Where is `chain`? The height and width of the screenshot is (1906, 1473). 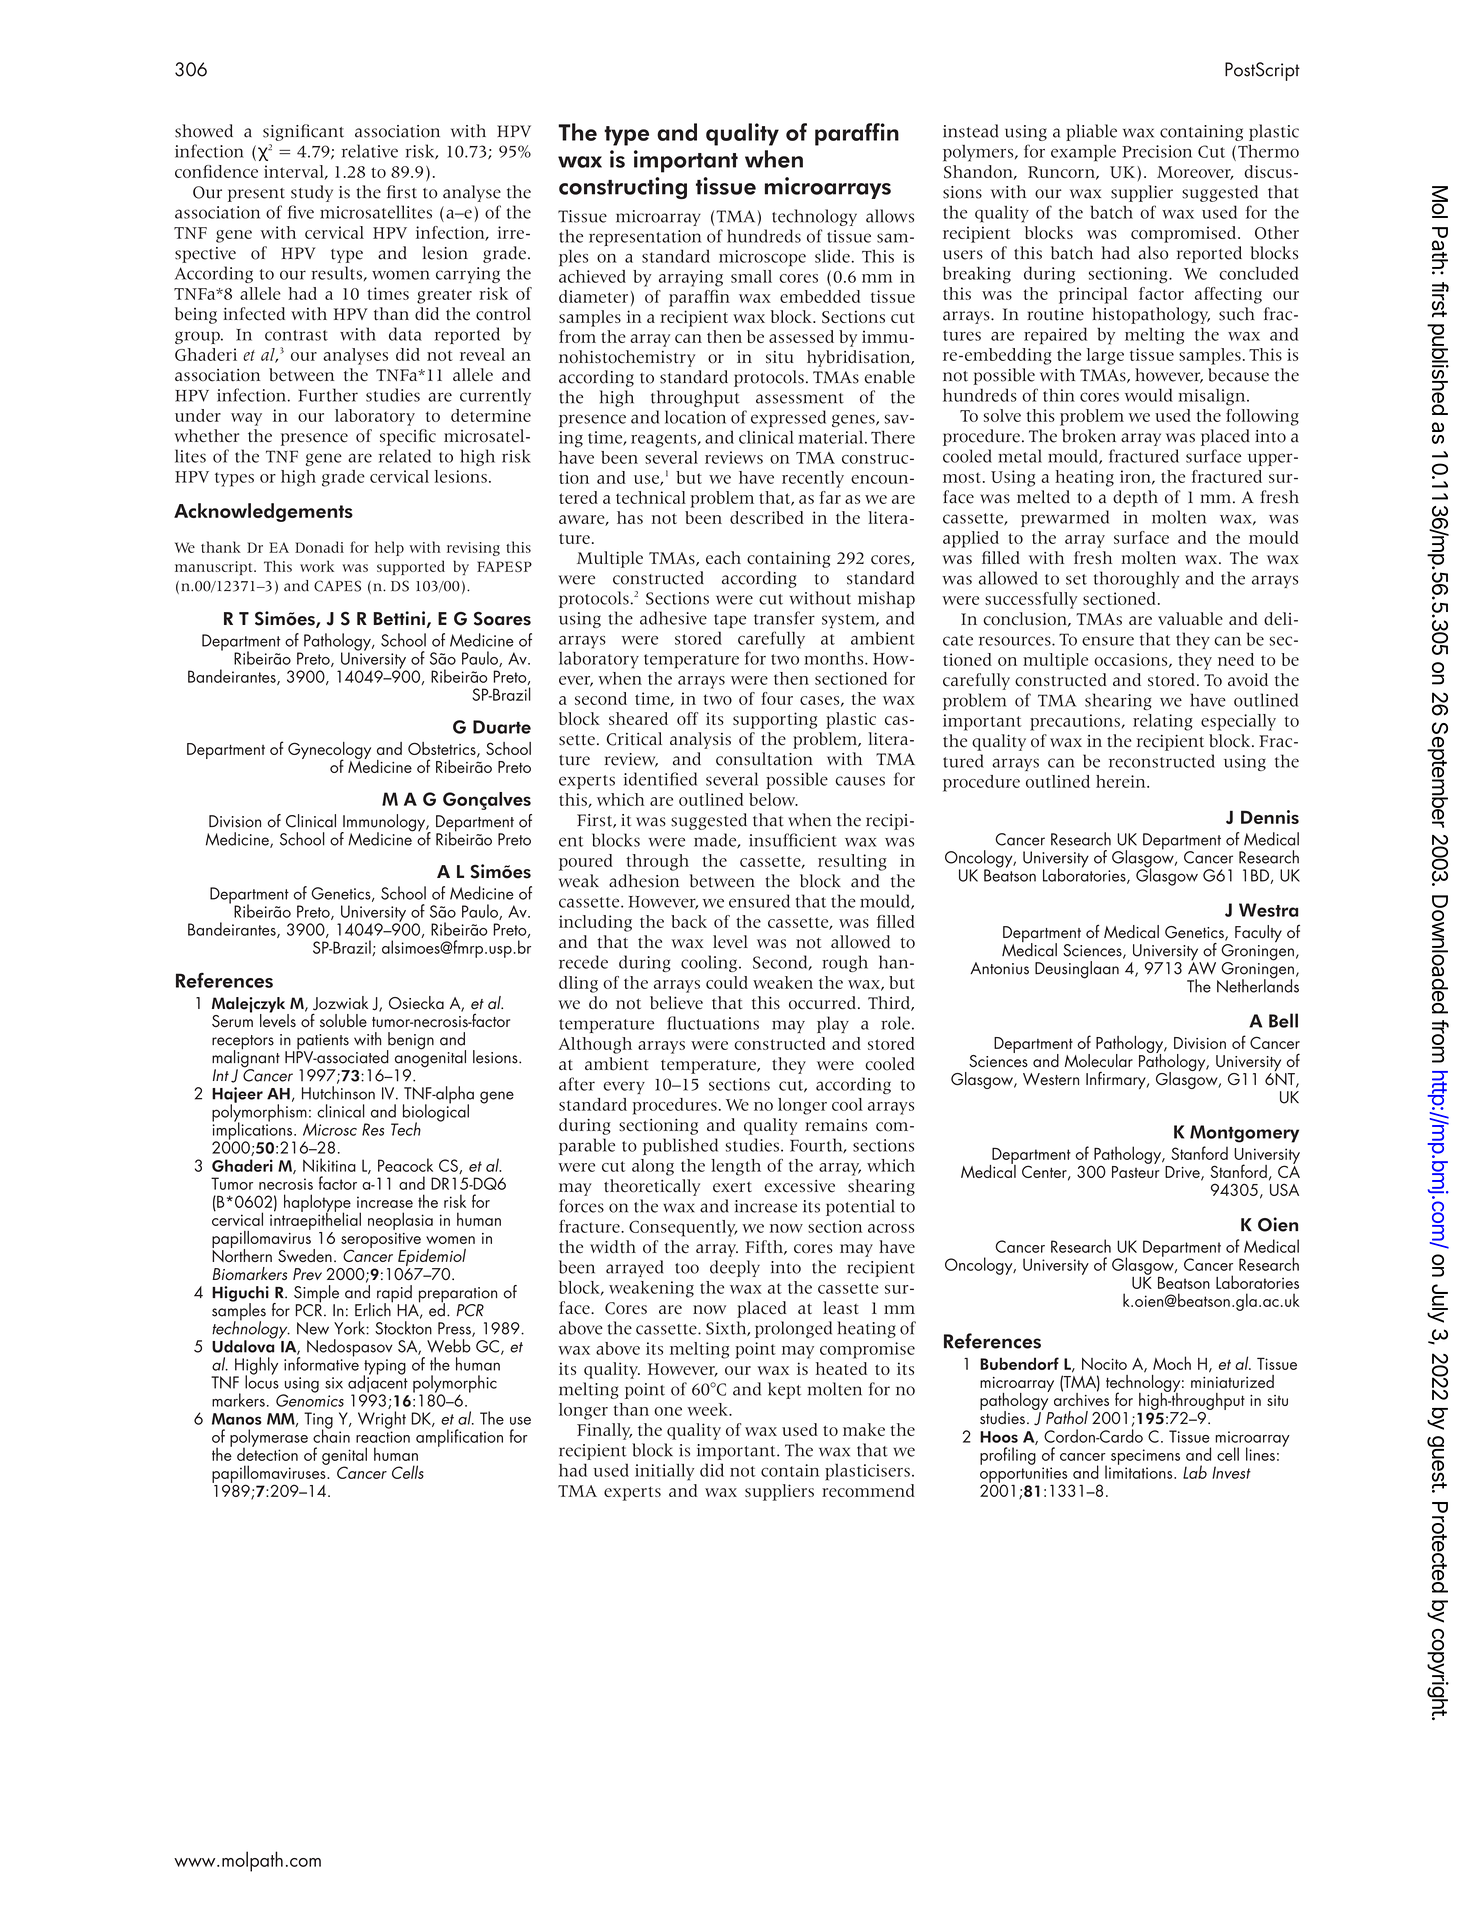 chain is located at coordinates (331, 1435).
